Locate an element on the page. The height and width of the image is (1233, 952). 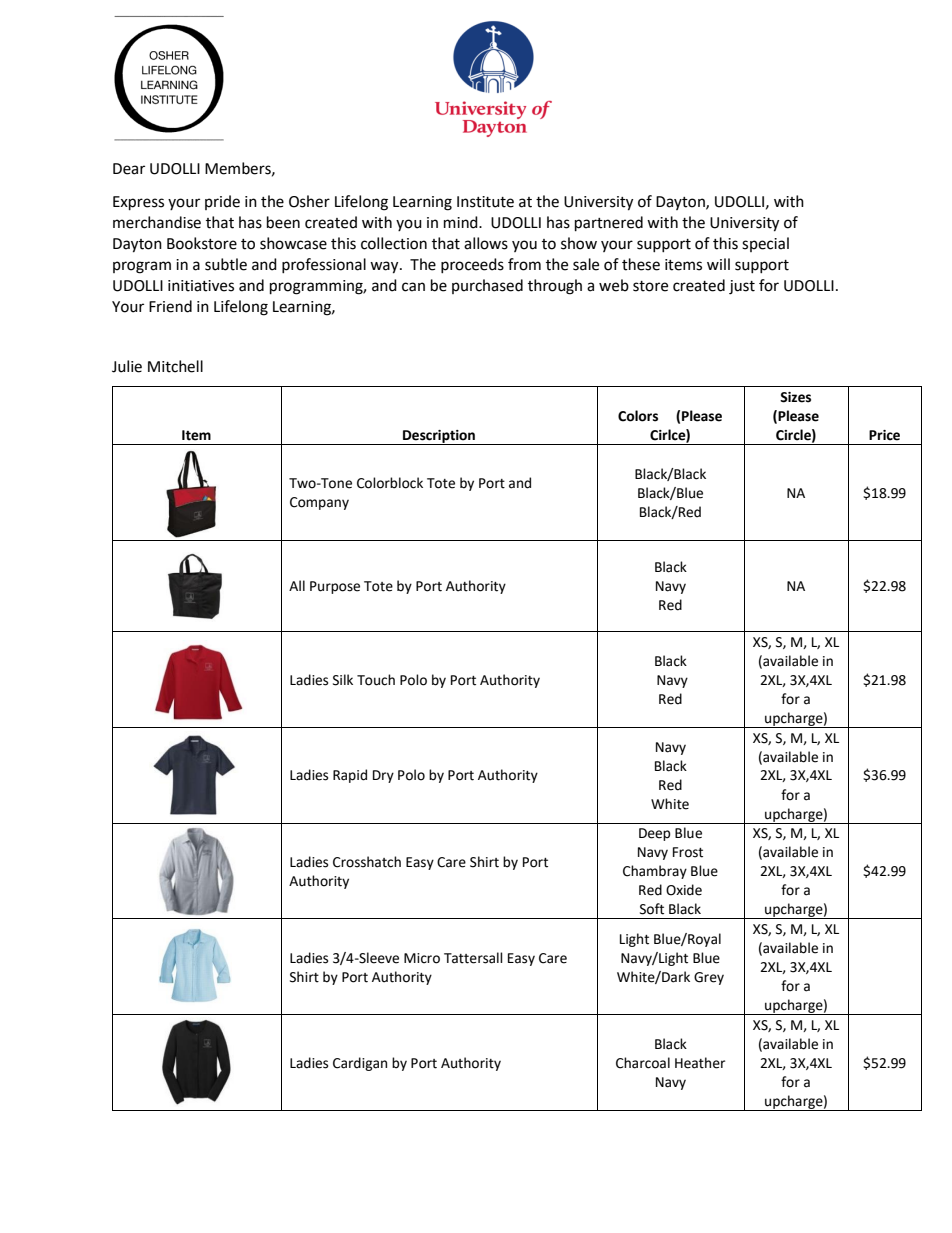
Mitchell is located at coordinates (175, 366).
